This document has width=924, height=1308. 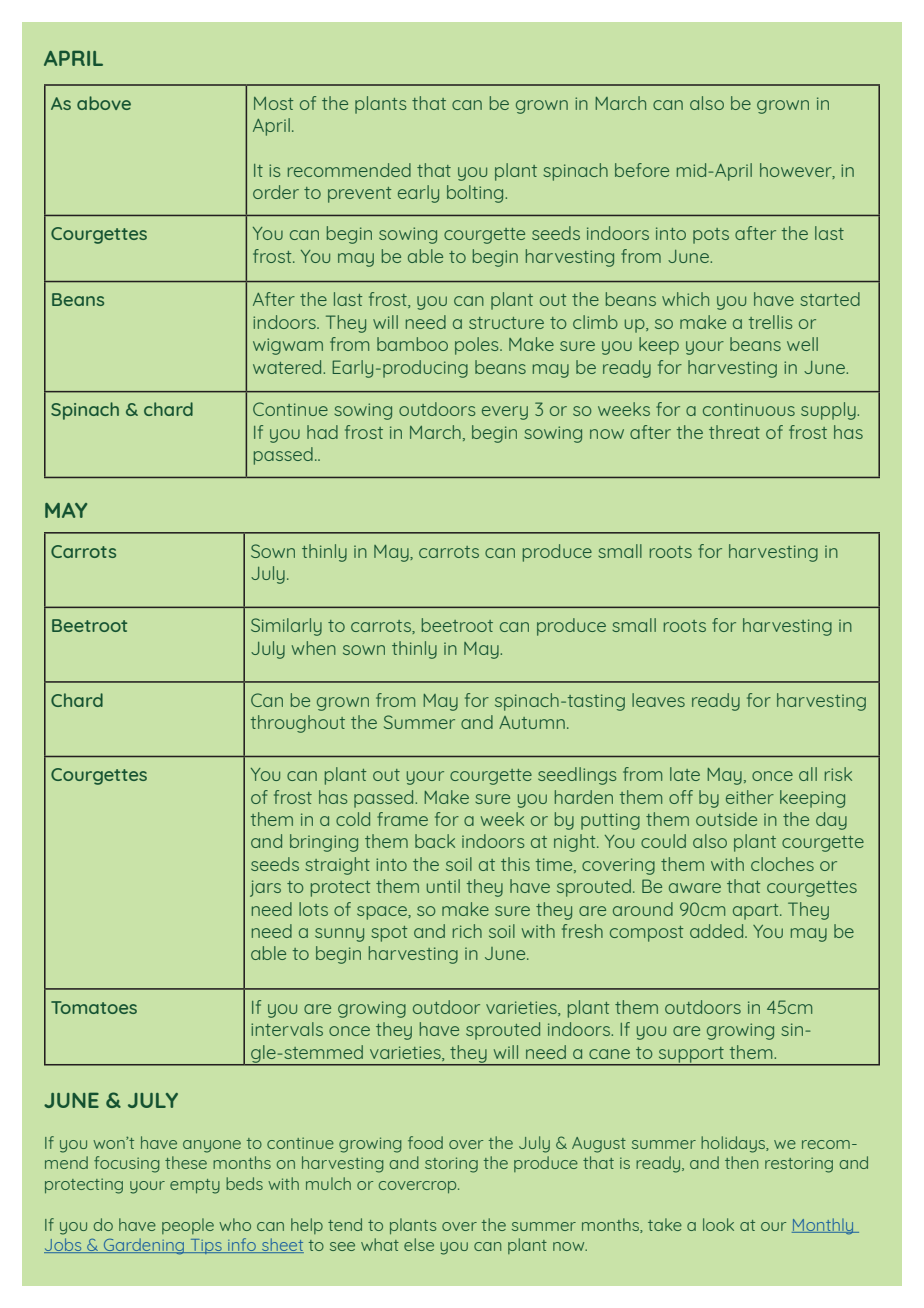 What do you see at coordinates (478, 346) in the document?
I see `poles` at bounding box center [478, 346].
